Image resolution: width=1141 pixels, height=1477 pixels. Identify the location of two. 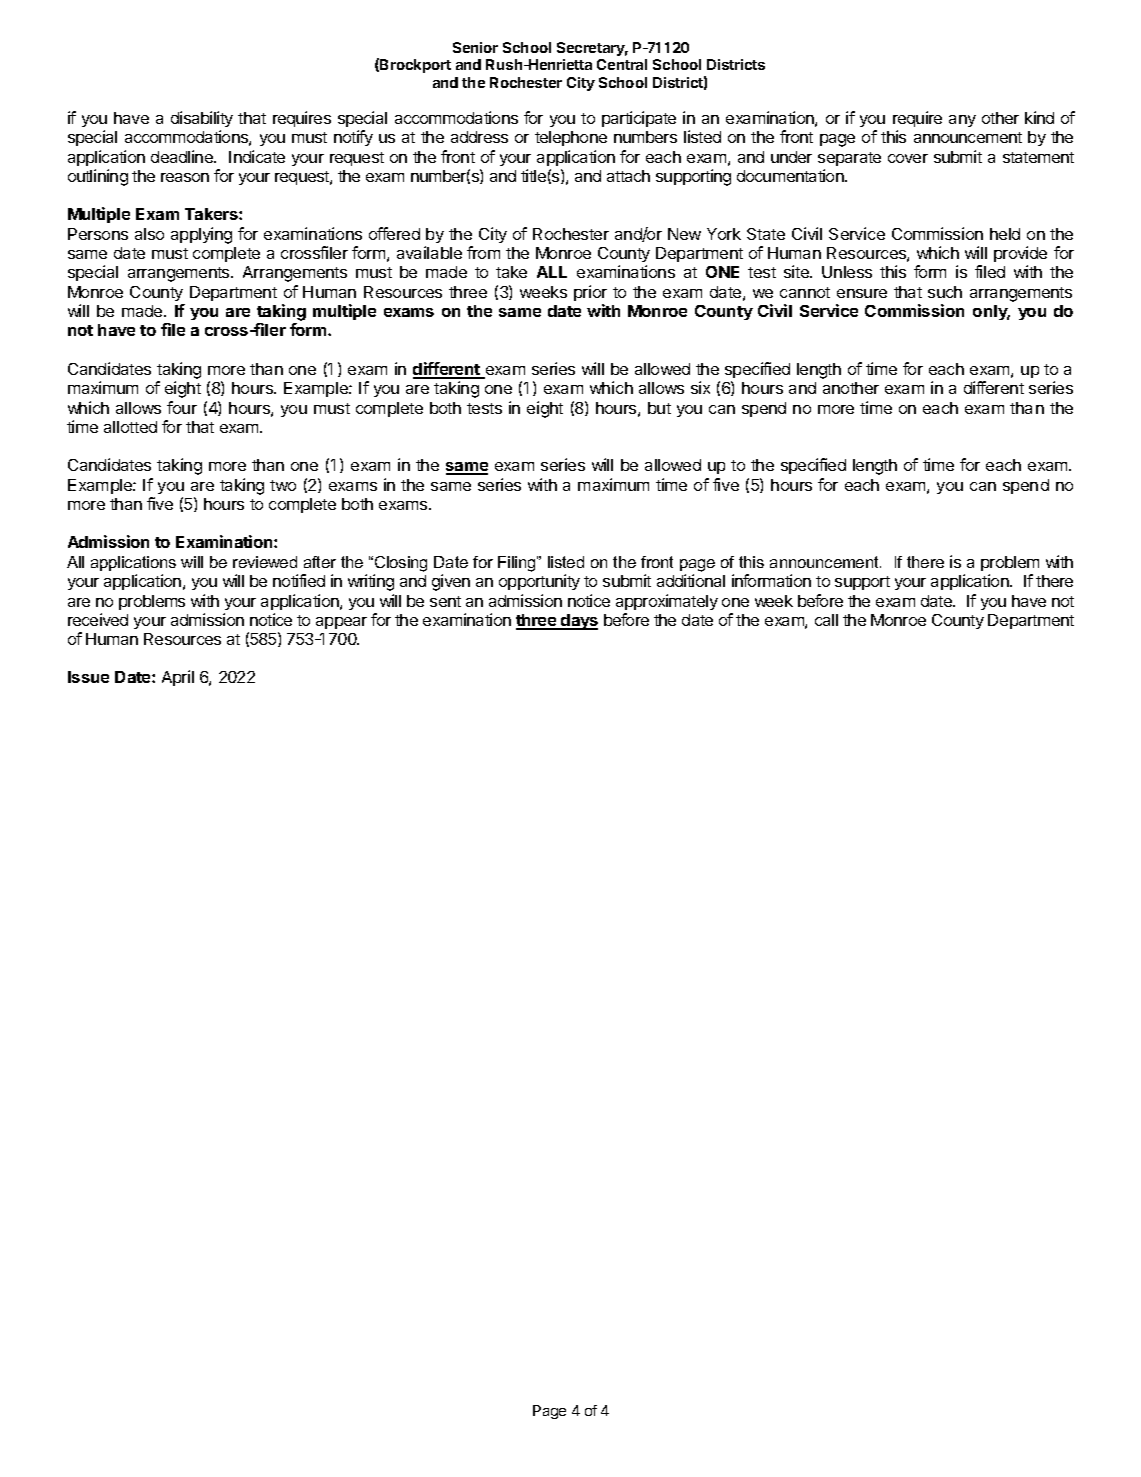
(283, 485).
